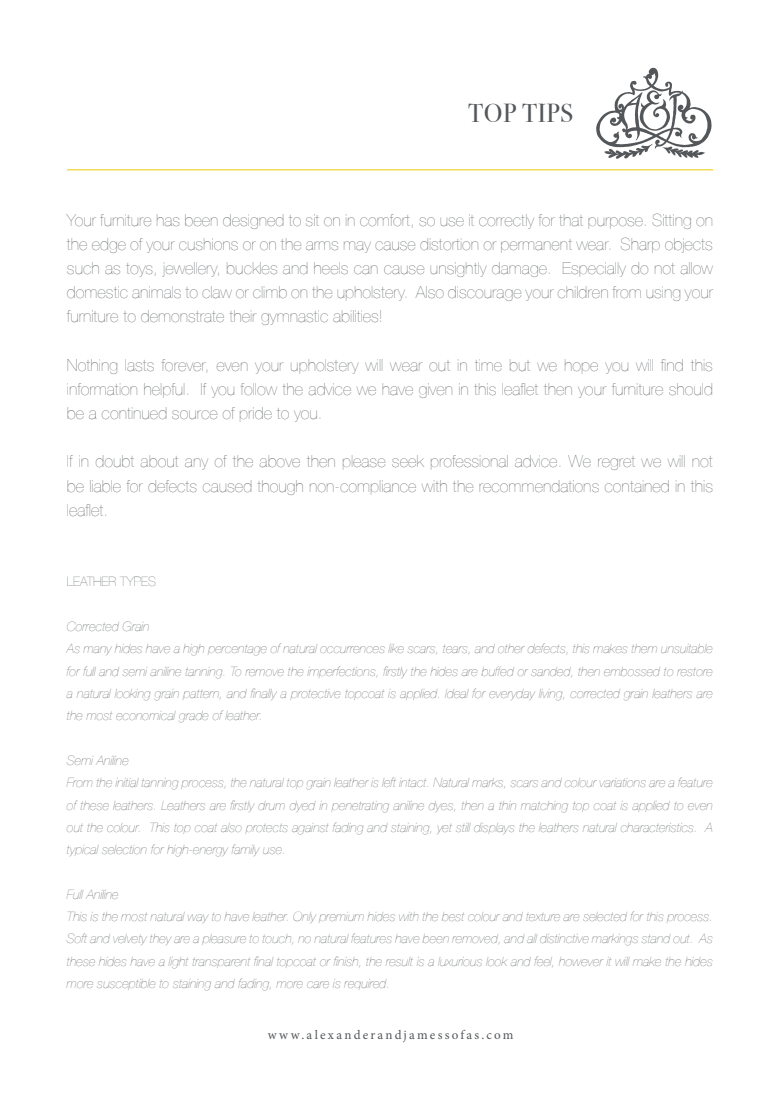 This screenshot has width=780, height=1107. I want to click on left, so click(389, 782).
